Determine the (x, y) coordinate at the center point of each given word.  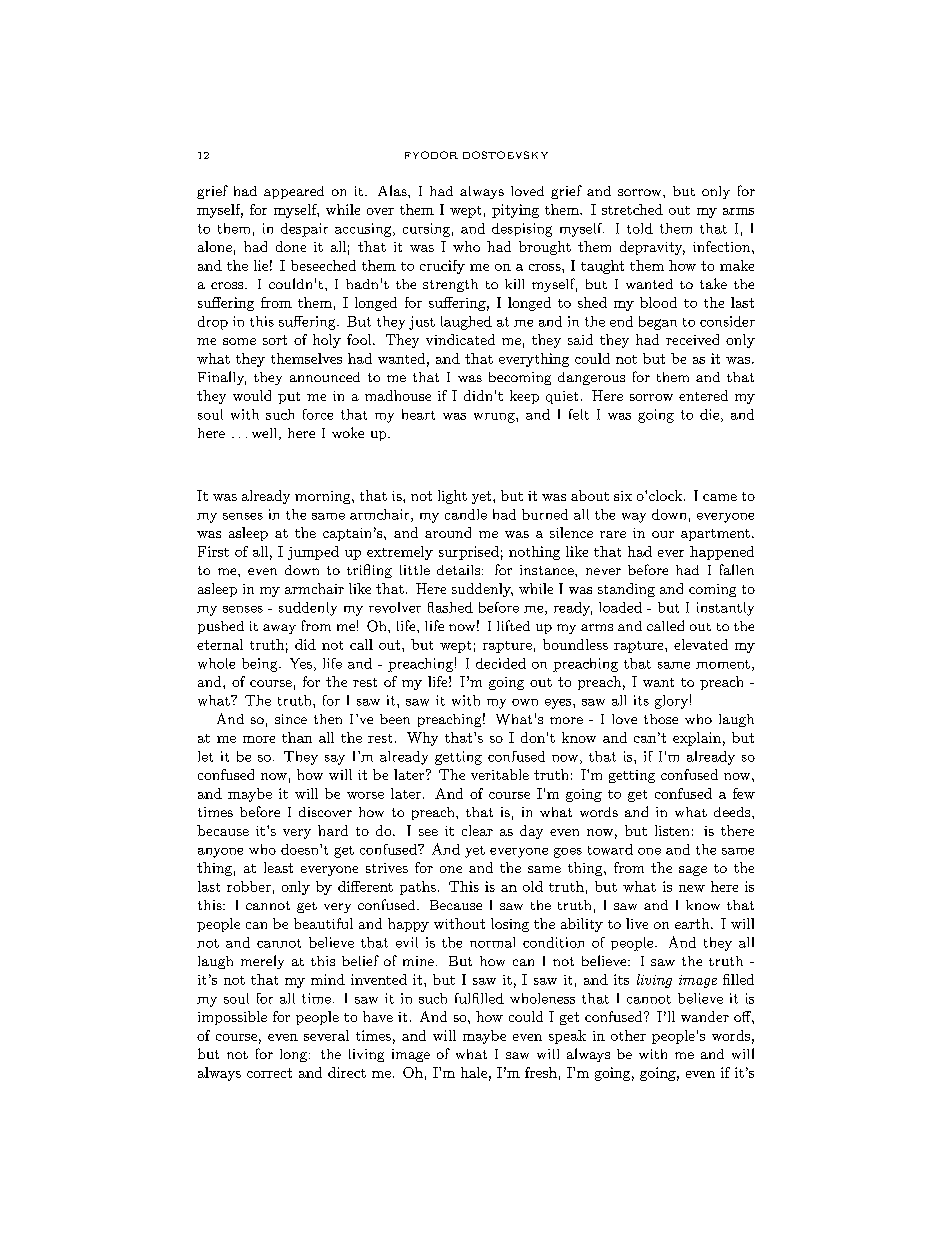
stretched (632, 209)
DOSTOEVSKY (505, 155)
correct (269, 1073)
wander (705, 1016)
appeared (294, 192)
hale (474, 1072)
